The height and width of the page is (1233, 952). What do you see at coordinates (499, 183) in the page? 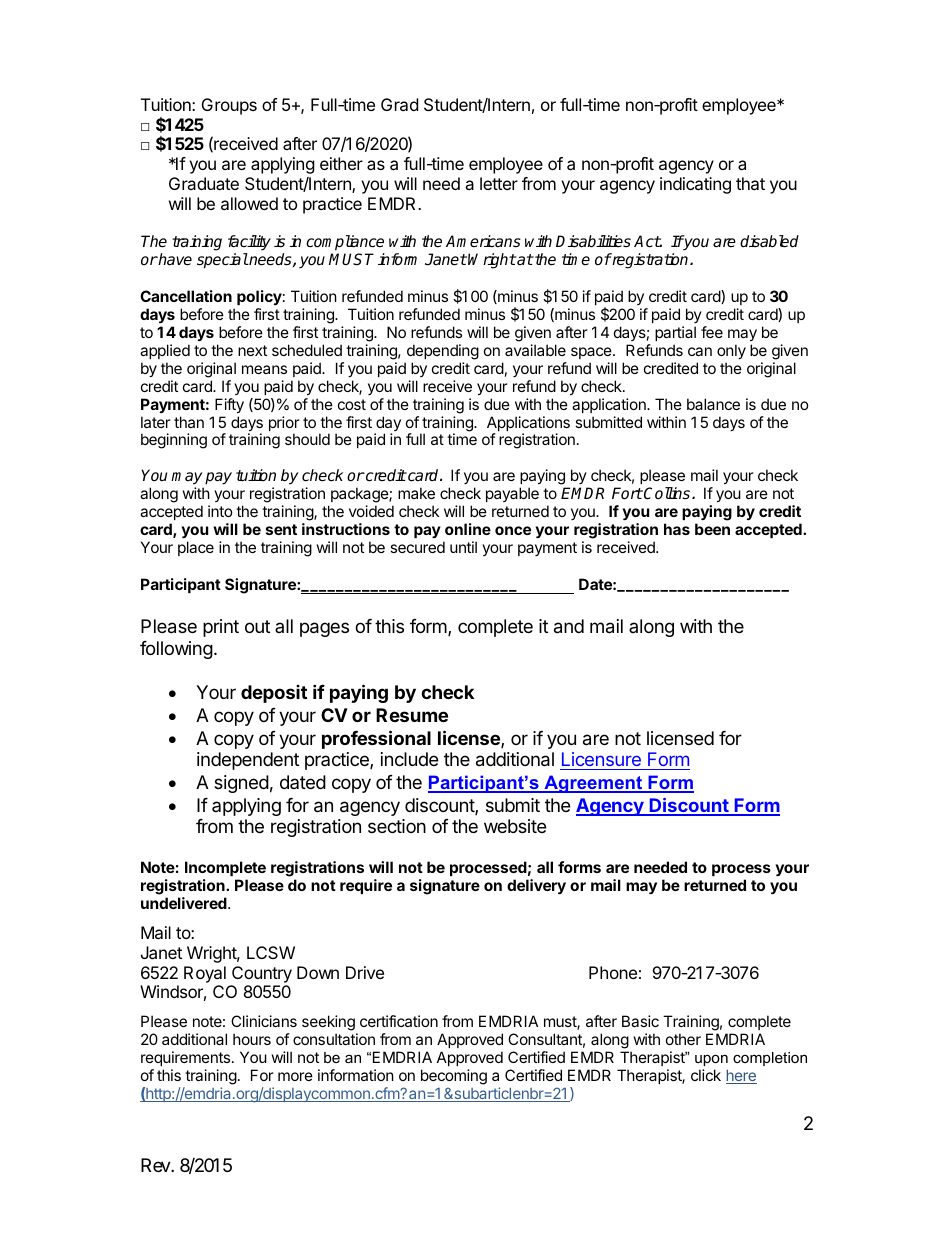
I see `letter` at bounding box center [499, 183].
